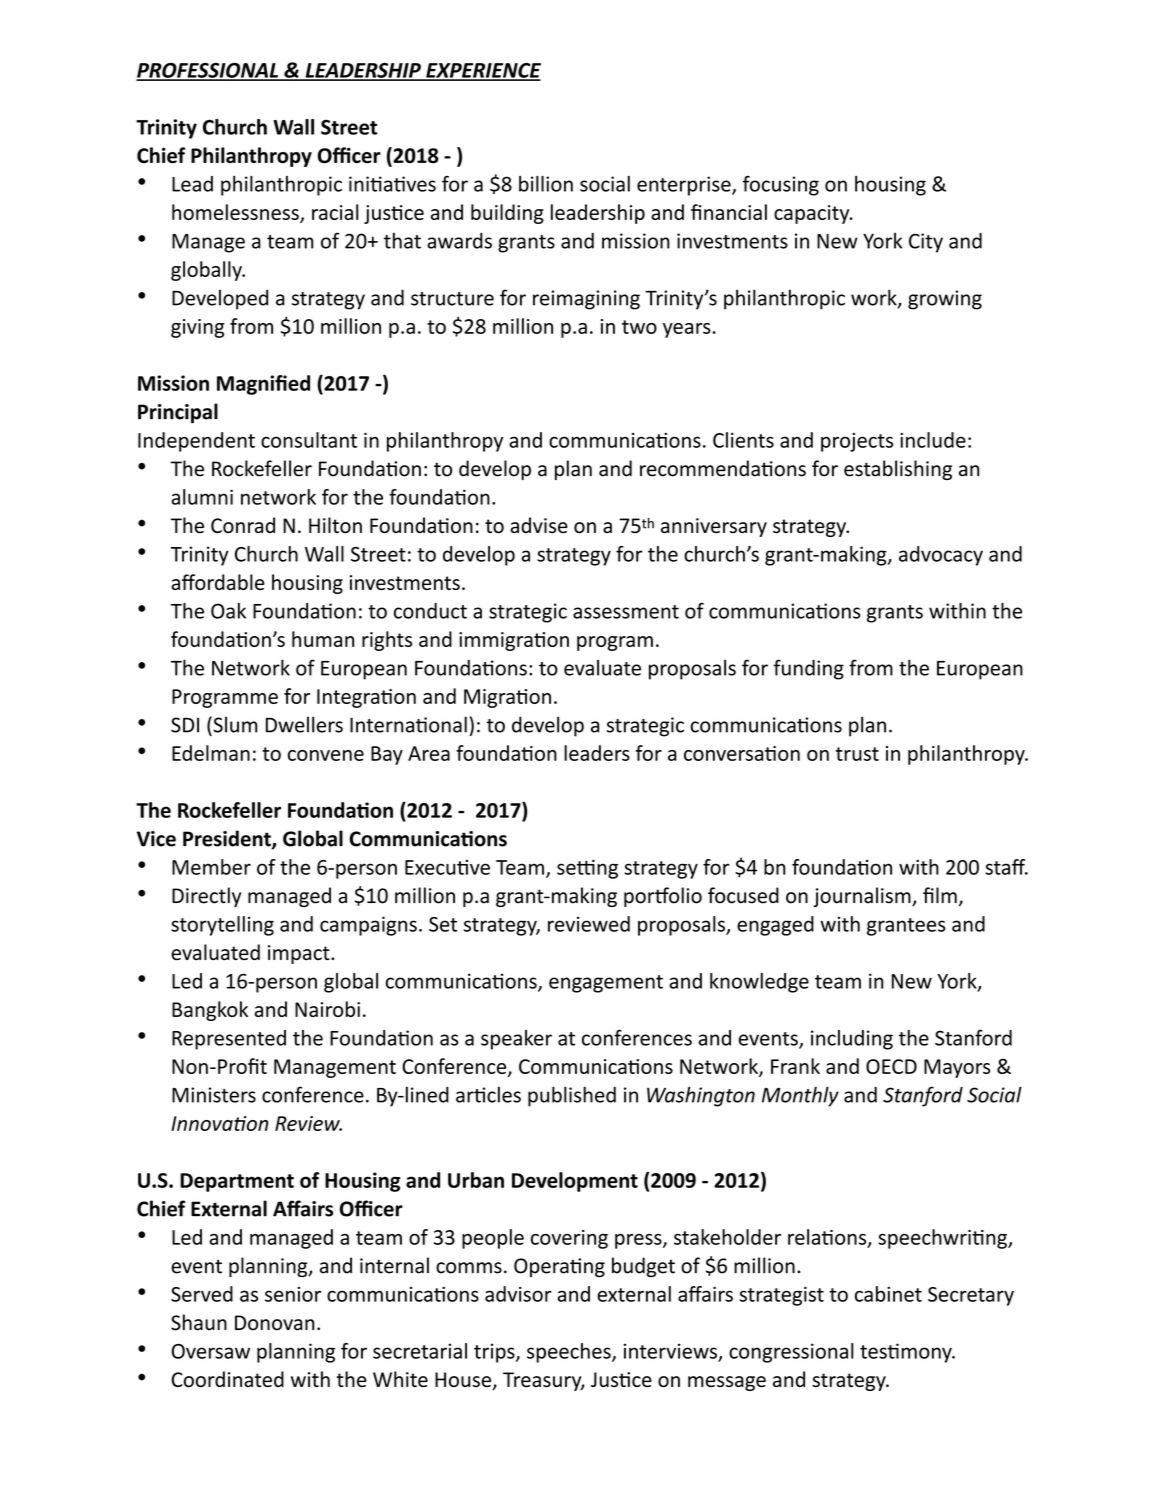 The height and width of the image is (1503, 1161). What do you see at coordinates (781, 186) in the image?
I see `focusing` at bounding box center [781, 186].
